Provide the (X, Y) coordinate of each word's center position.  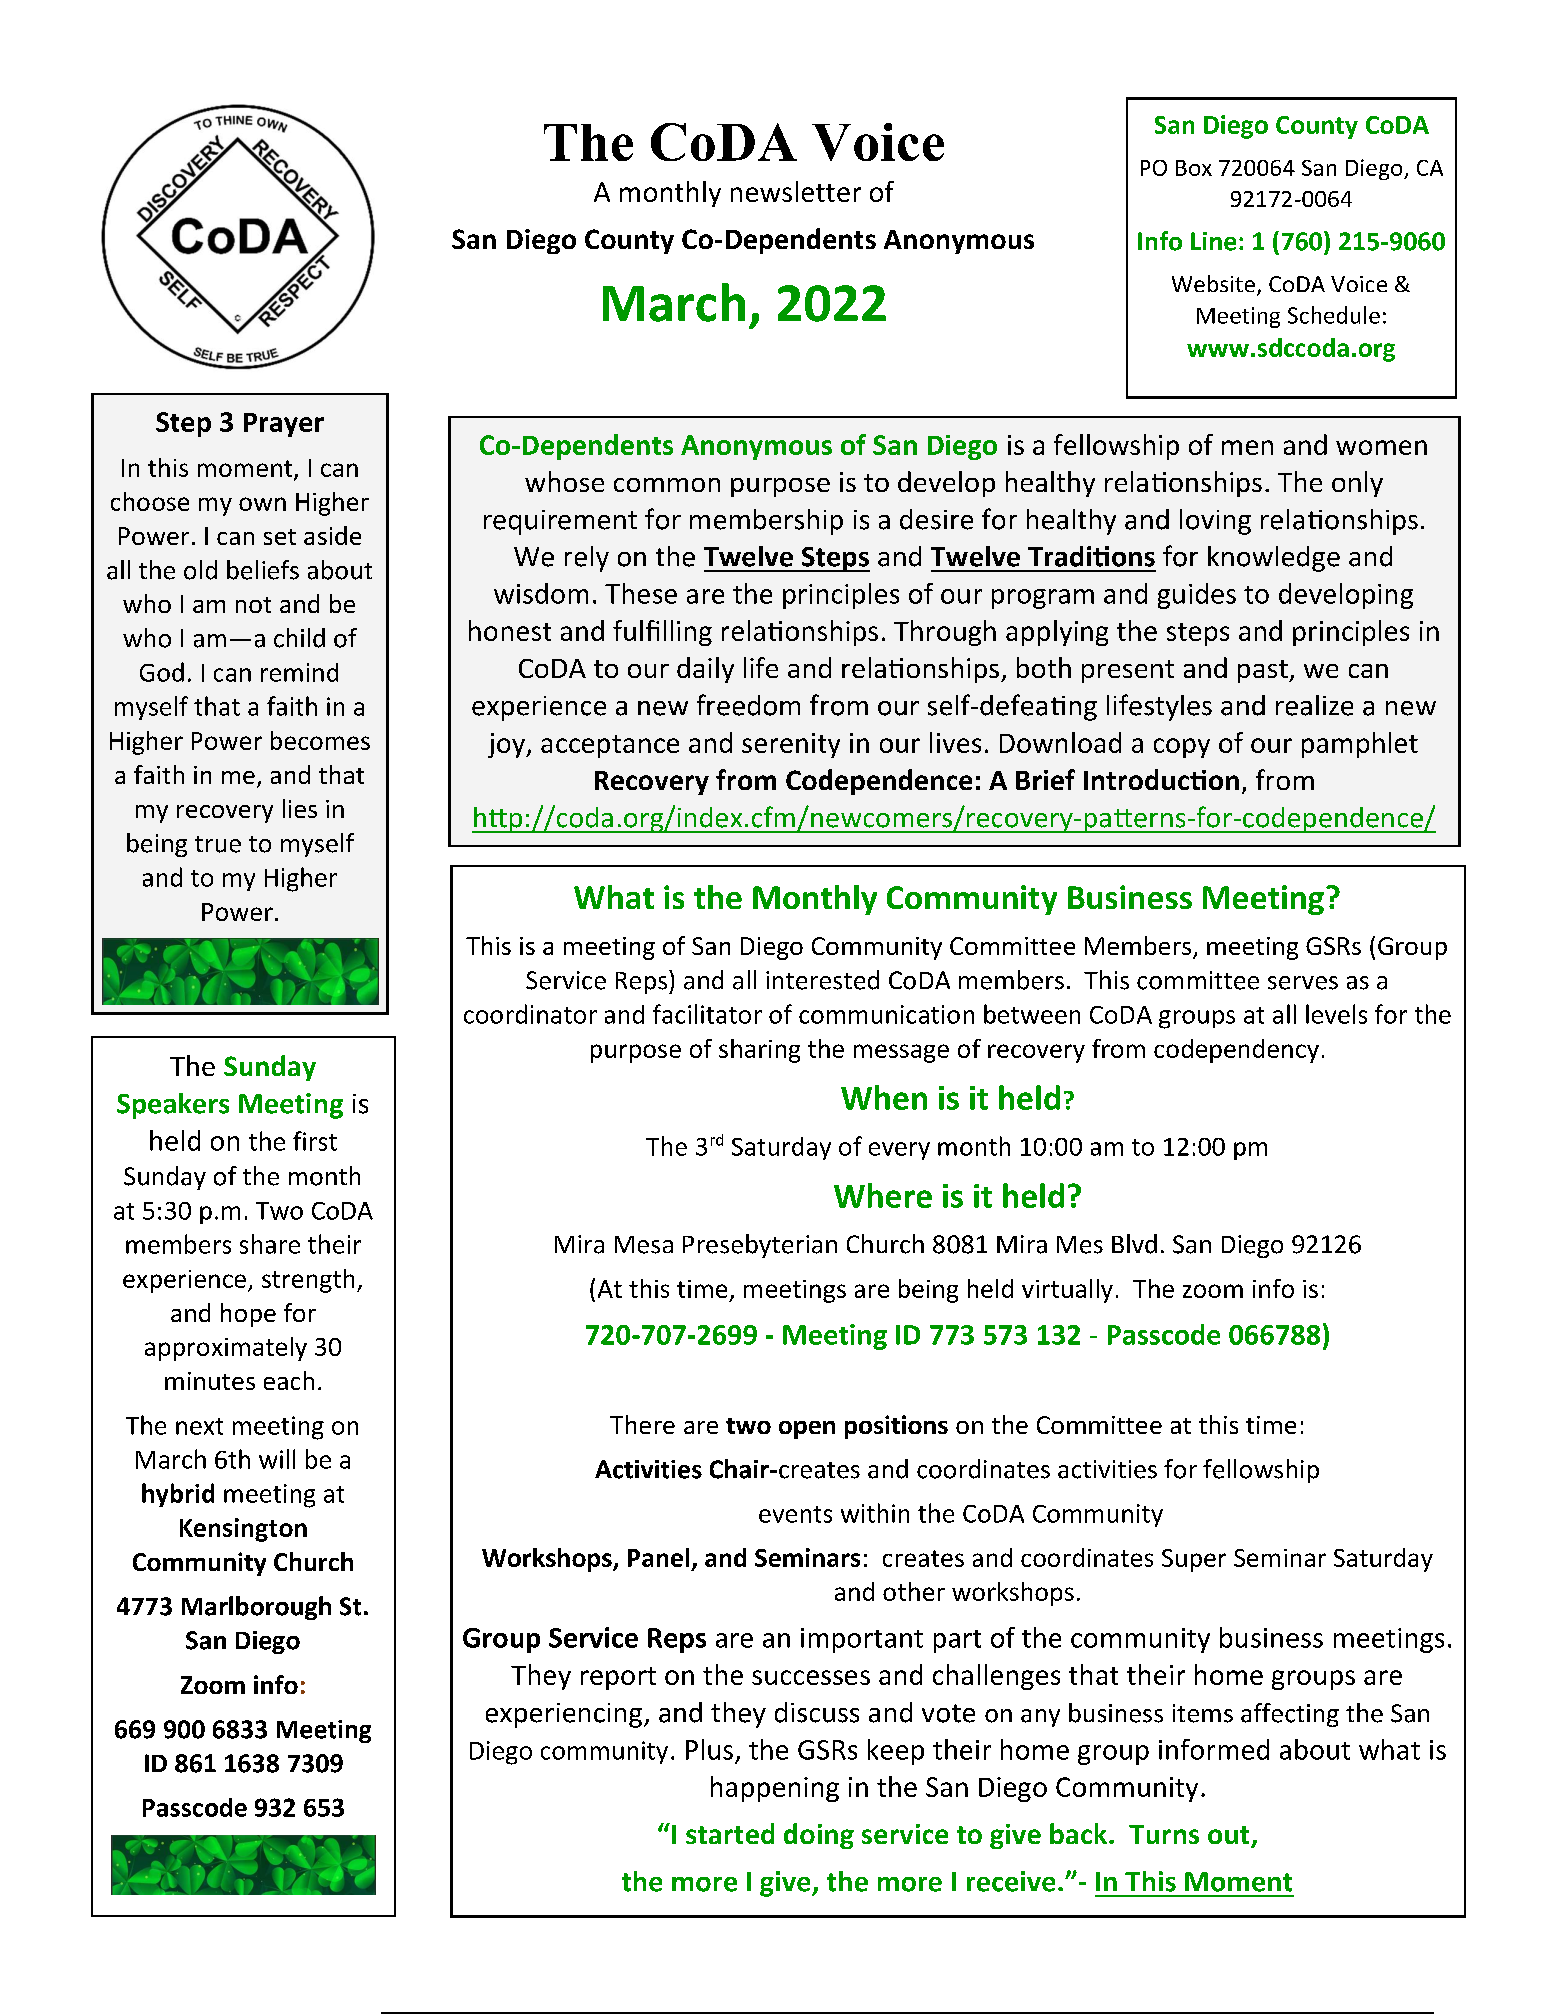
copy (1182, 748)
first (315, 1141)
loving (1215, 522)
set (280, 537)
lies (300, 808)
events (795, 1514)
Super (1194, 1560)
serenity (791, 745)
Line (1213, 241)
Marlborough (256, 1608)
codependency (1236, 1051)
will (277, 1459)
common (667, 485)
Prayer (284, 425)
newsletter (796, 191)
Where (883, 1195)
